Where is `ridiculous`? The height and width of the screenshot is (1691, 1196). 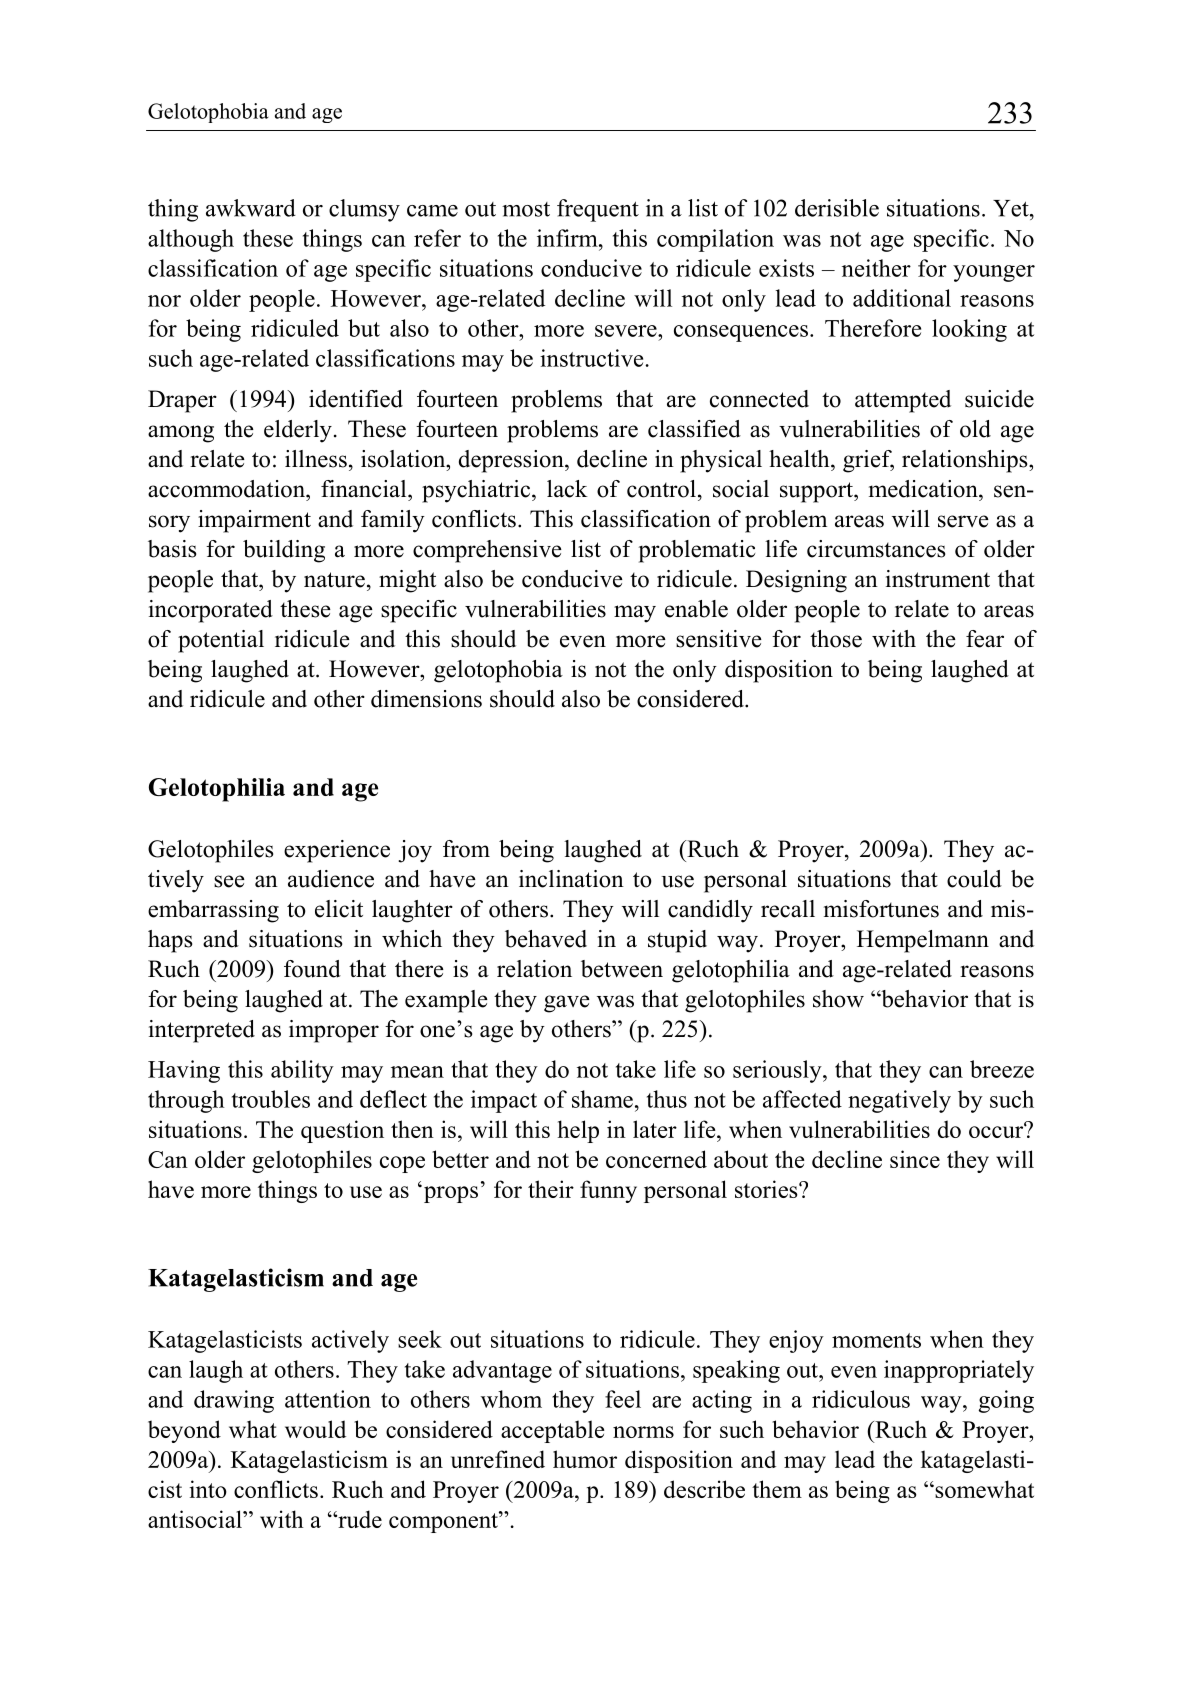
ridiculous is located at coordinates (861, 1399).
